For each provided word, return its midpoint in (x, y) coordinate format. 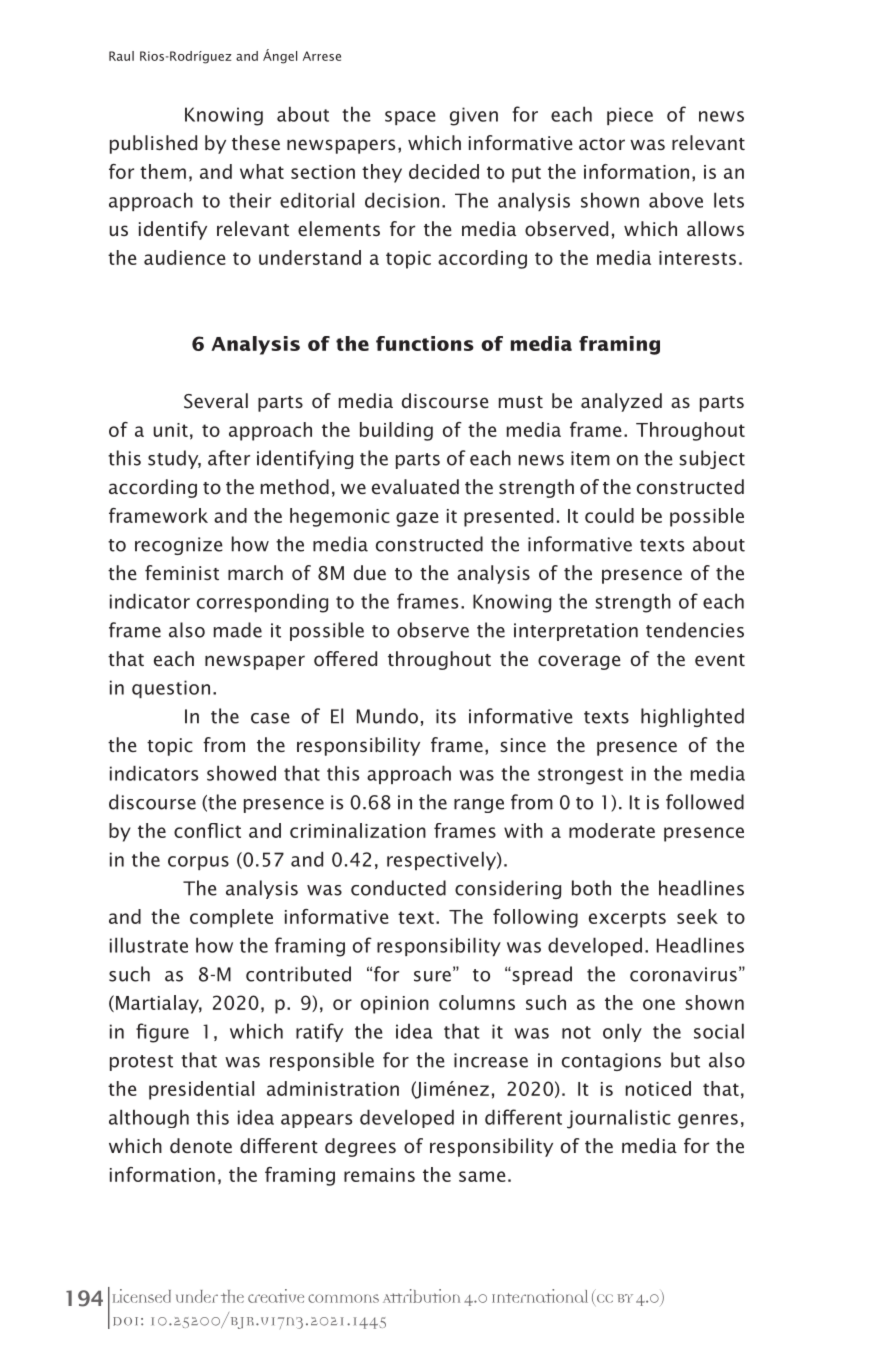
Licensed (142, 1296)
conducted (398, 888)
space (410, 118)
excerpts (627, 919)
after (229, 458)
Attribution (421, 1296)
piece (630, 116)
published (153, 144)
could (609, 515)
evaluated (415, 486)
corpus (198, 863)
